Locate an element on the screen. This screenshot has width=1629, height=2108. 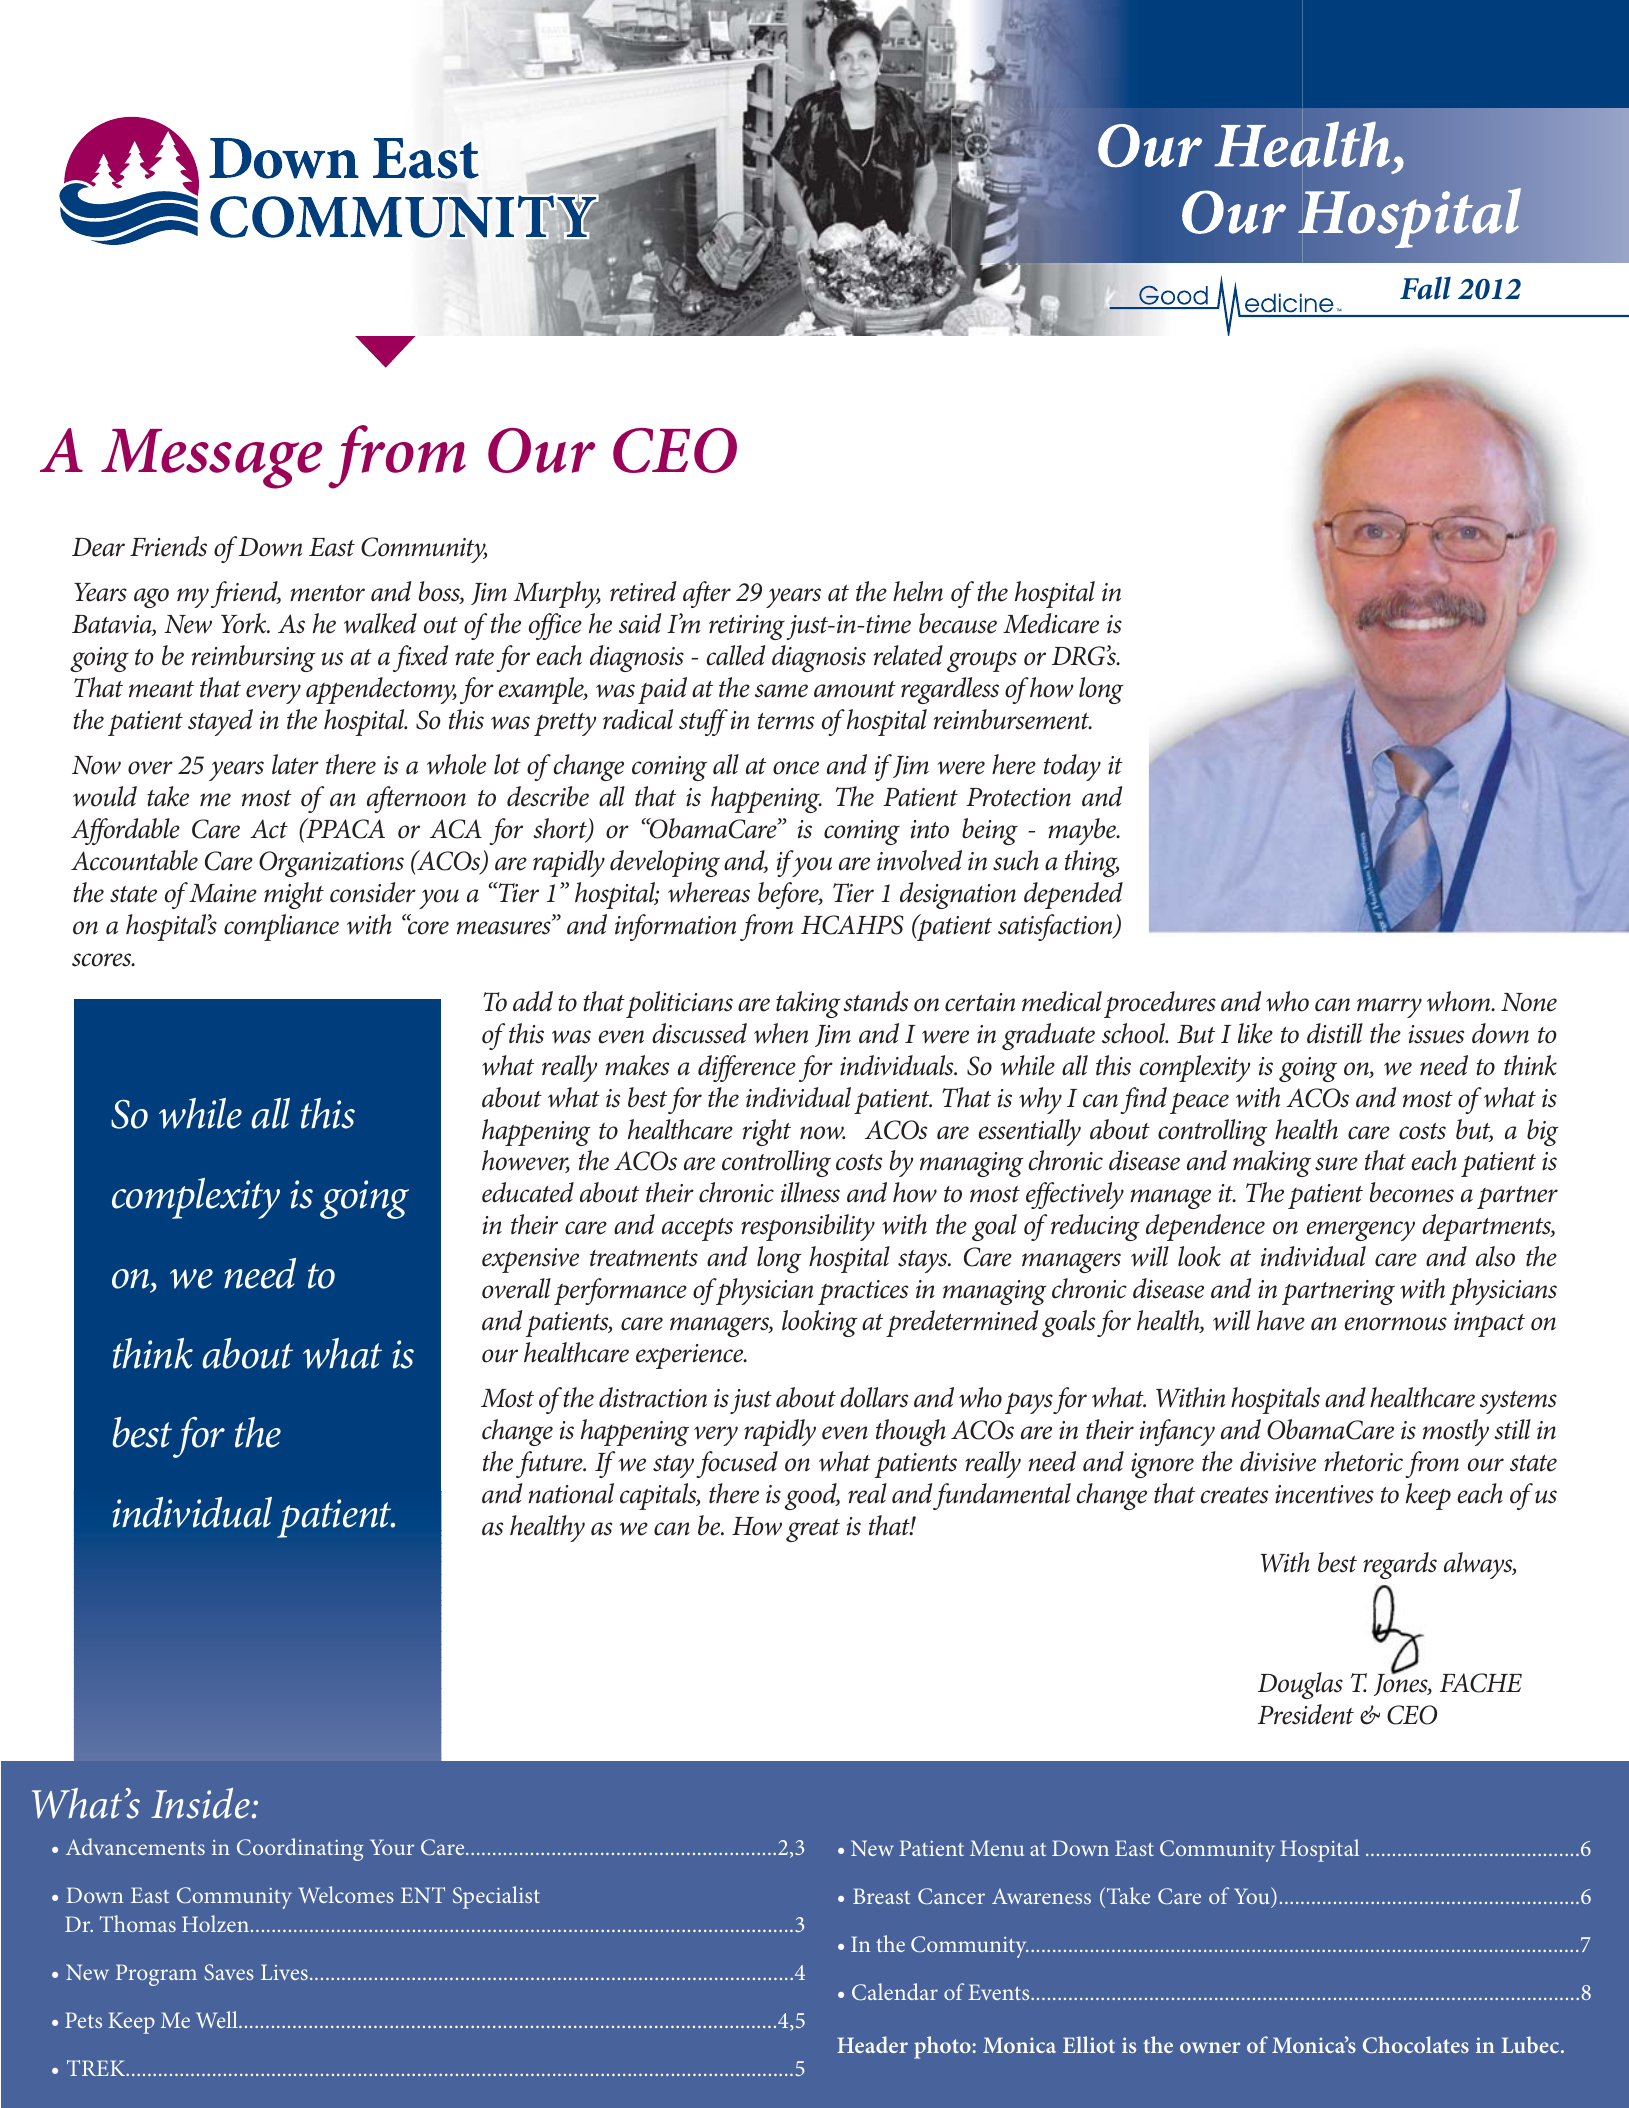
focused is located at coordinates (737, 1464).
